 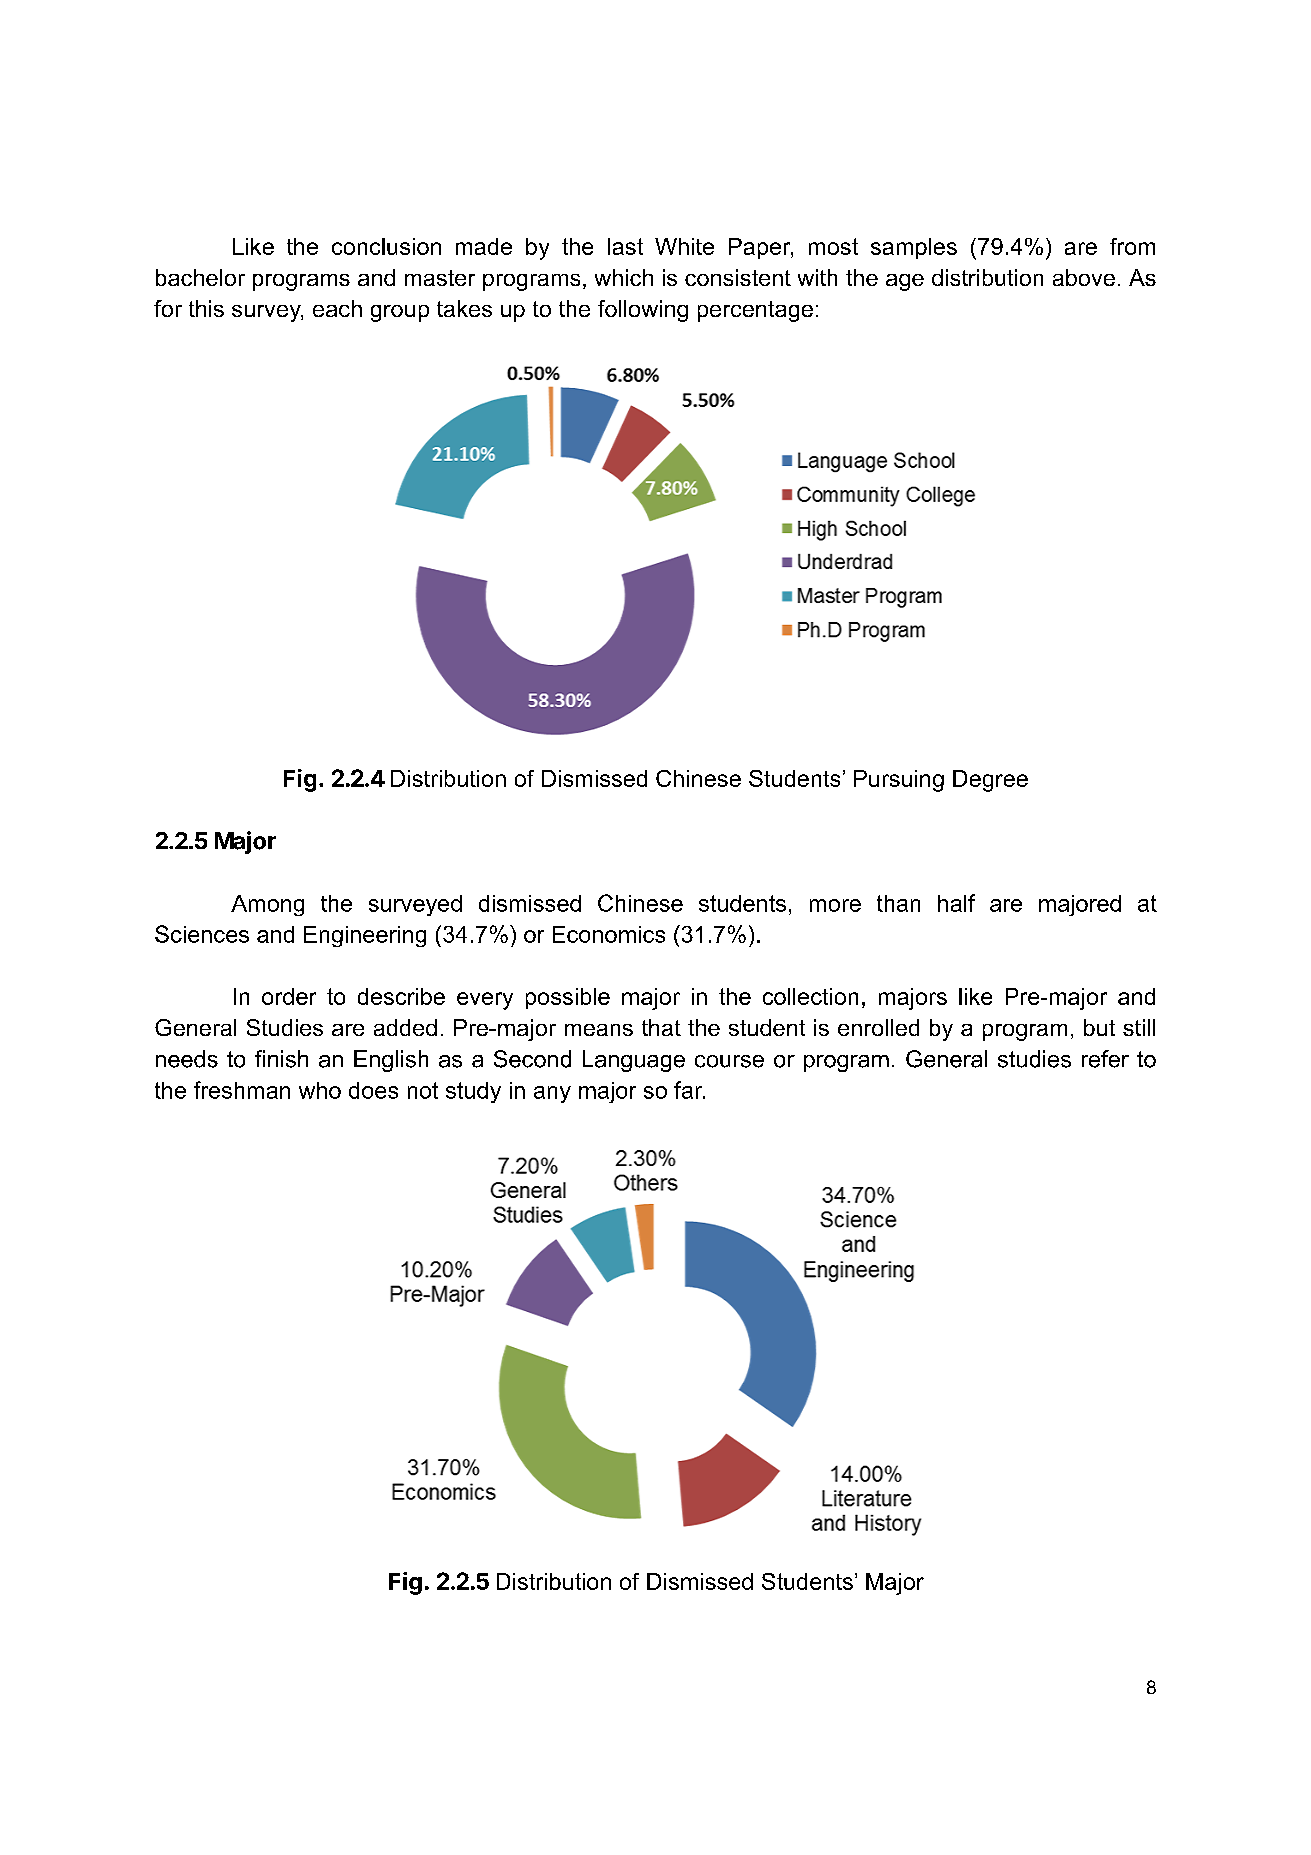 What do you see at coordinates (624, 277) in the screenshot?
I see `which` at bounding box center [624, 277].
